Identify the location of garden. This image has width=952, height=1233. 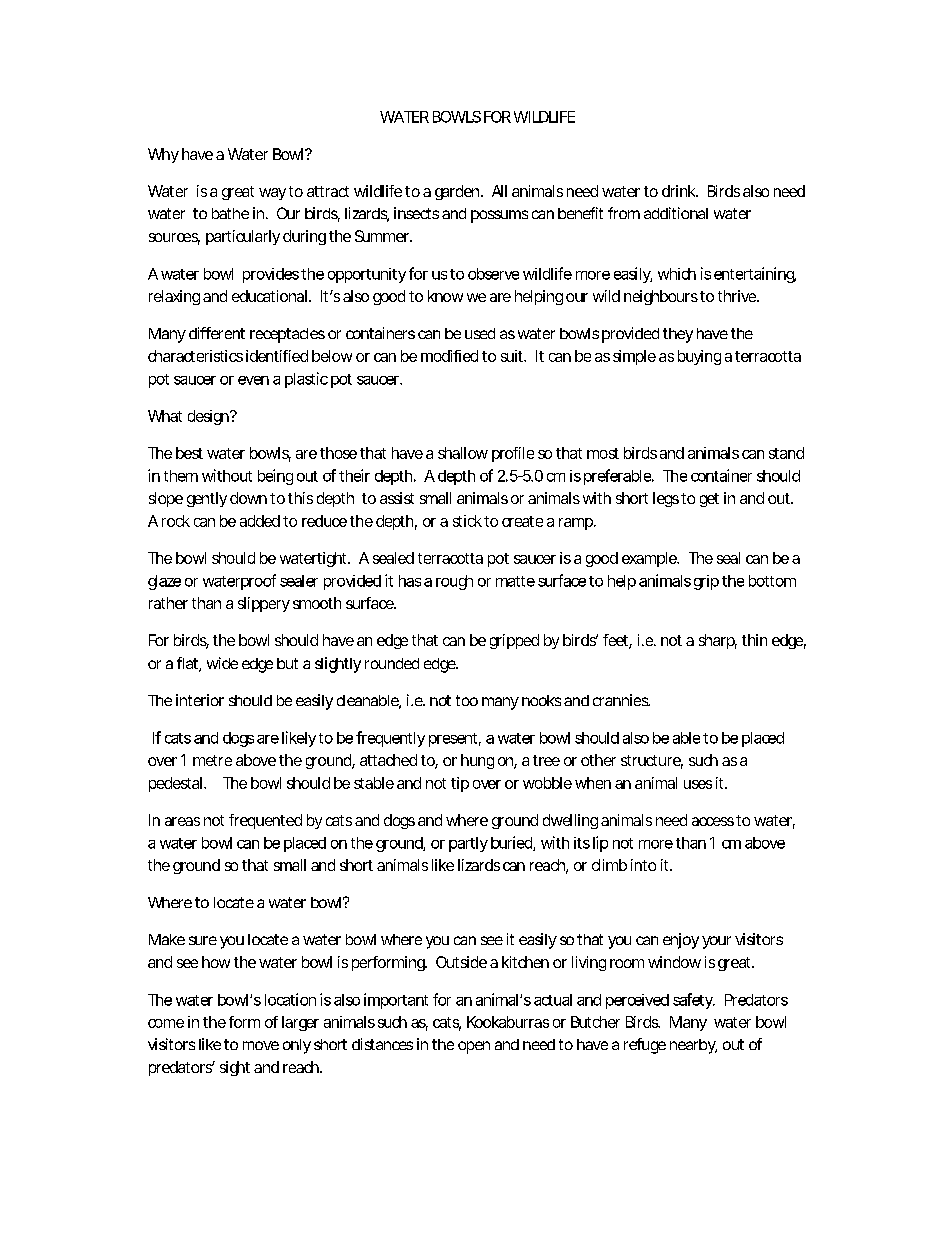
(459, 192).
